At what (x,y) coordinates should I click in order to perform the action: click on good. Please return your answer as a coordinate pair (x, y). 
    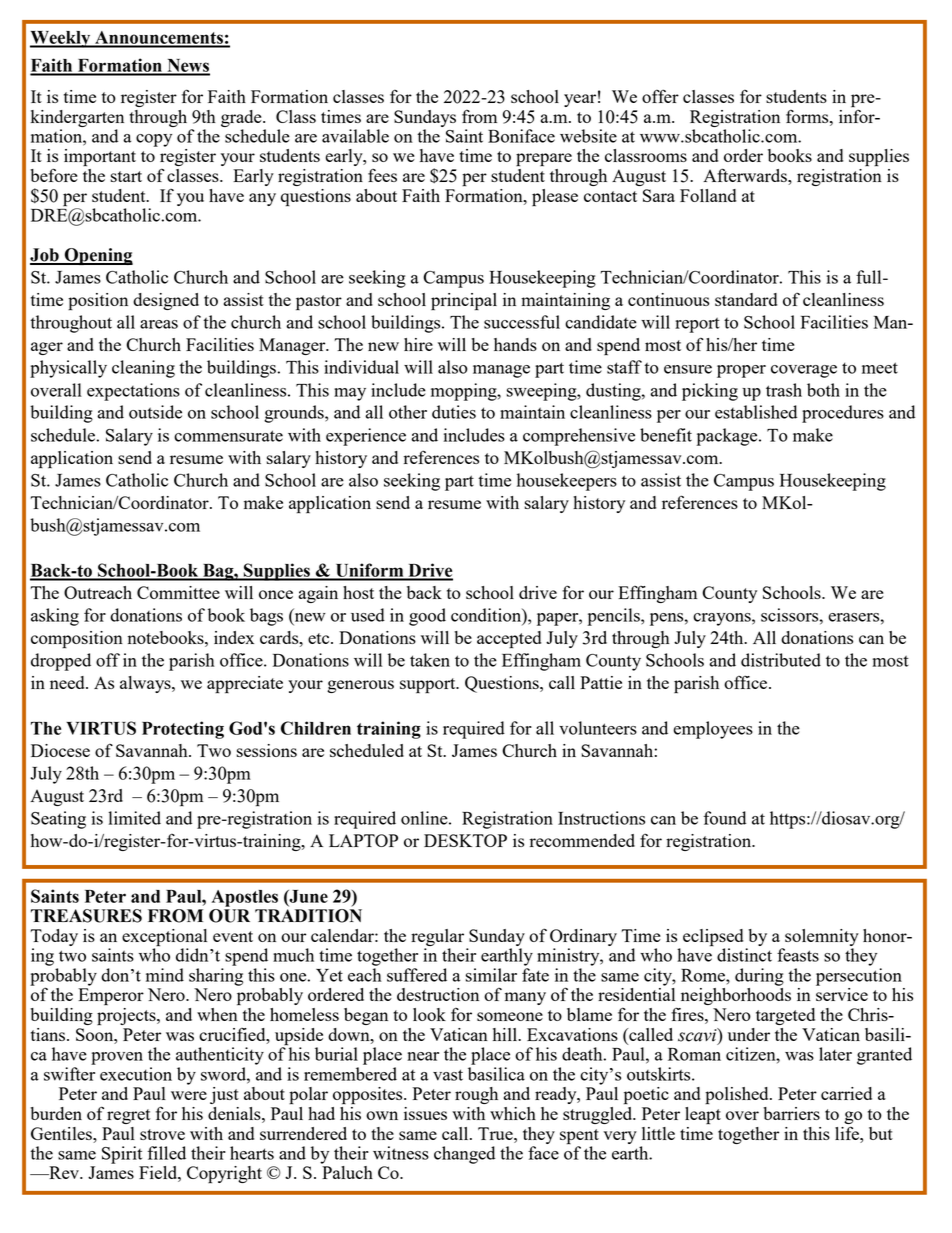
    Looking at the image, I should click on (427, 617).
